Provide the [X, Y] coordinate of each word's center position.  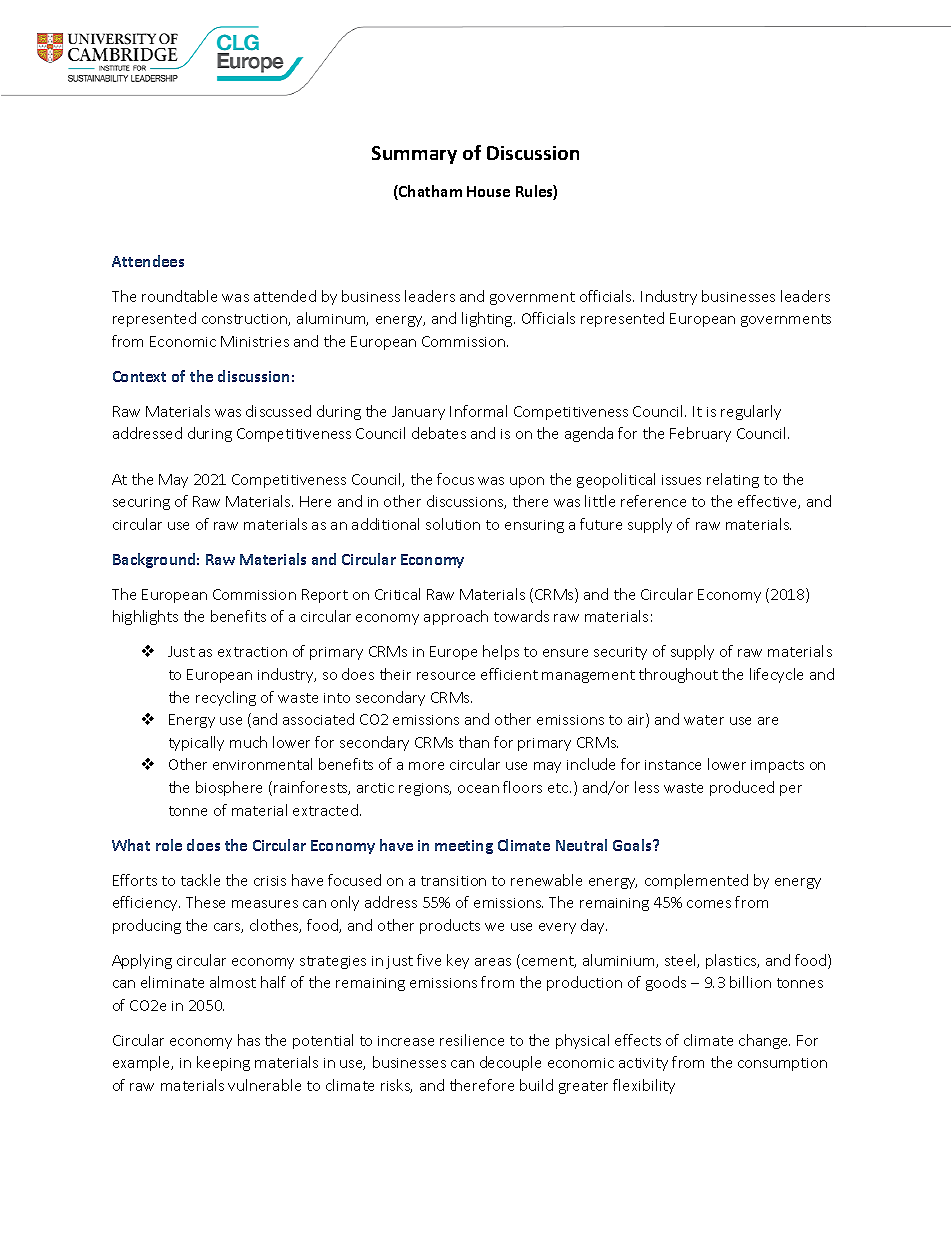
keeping [223, 1063]
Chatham [429, 192]
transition [453, 881]
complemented [696, 881]
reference [653, 501]
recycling [226, 698]
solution [453, 524]
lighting [488, 319]
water [704, 720]
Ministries [255, 341]
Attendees [148, 261]
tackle [200, 880]
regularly [751, 412]
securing [141, 503]
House [488, 191]
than [474, 742]
